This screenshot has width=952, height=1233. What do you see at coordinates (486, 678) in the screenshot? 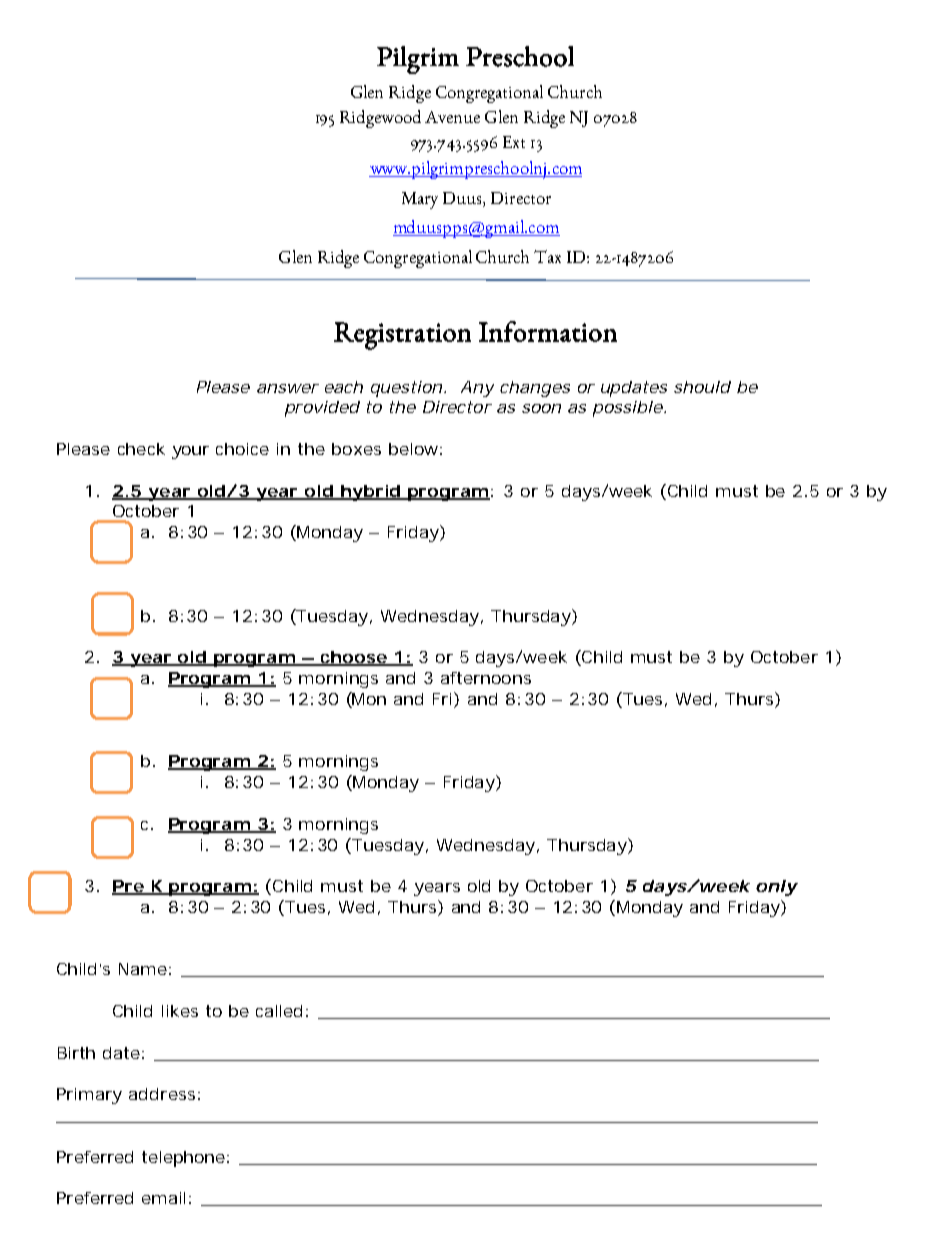
I see `afternoons` at bounding box center [486, 678].
